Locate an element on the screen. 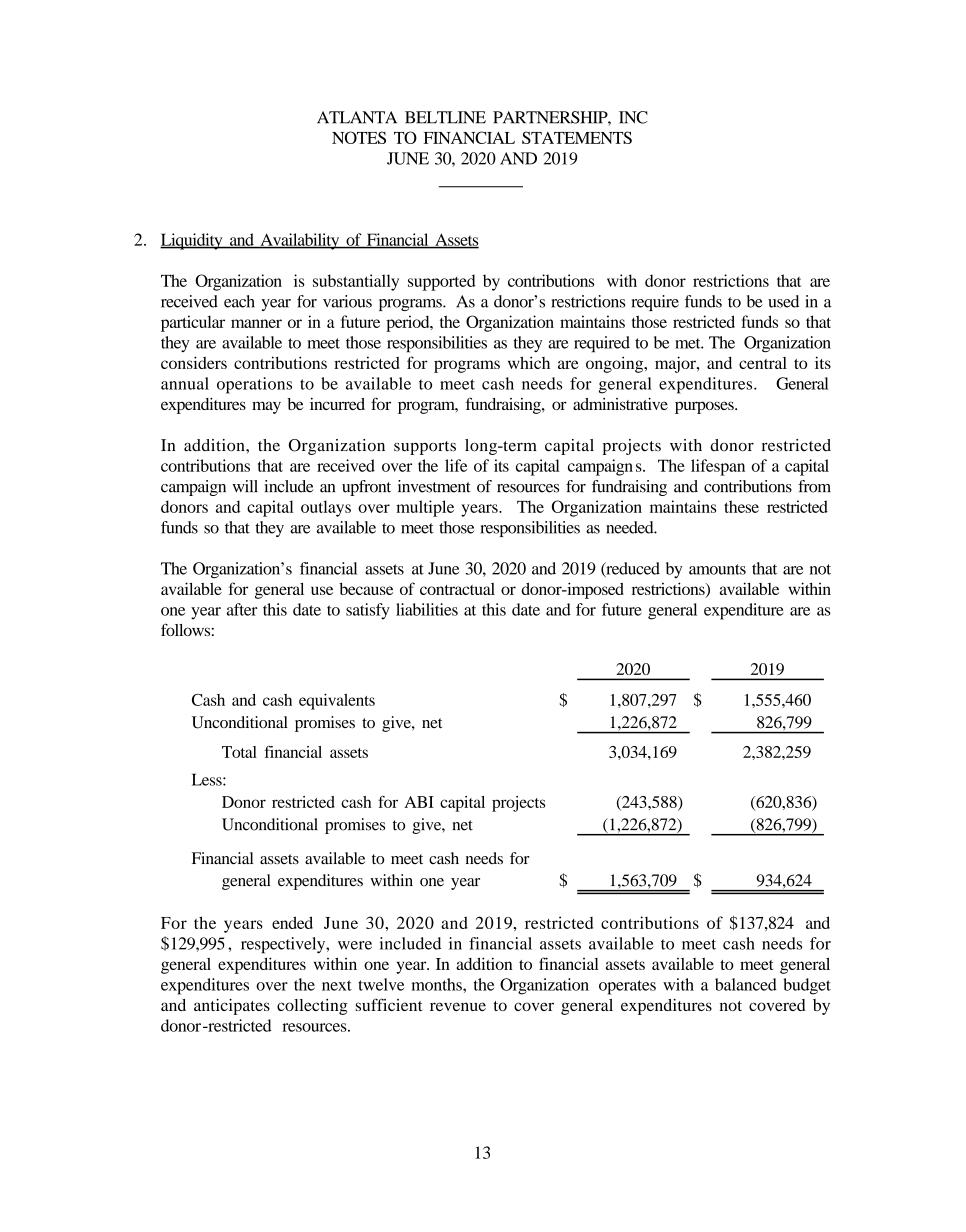 Image resolution: width=966 pixels, height=1232 pixels. after is located at coordinates (242, 609).
